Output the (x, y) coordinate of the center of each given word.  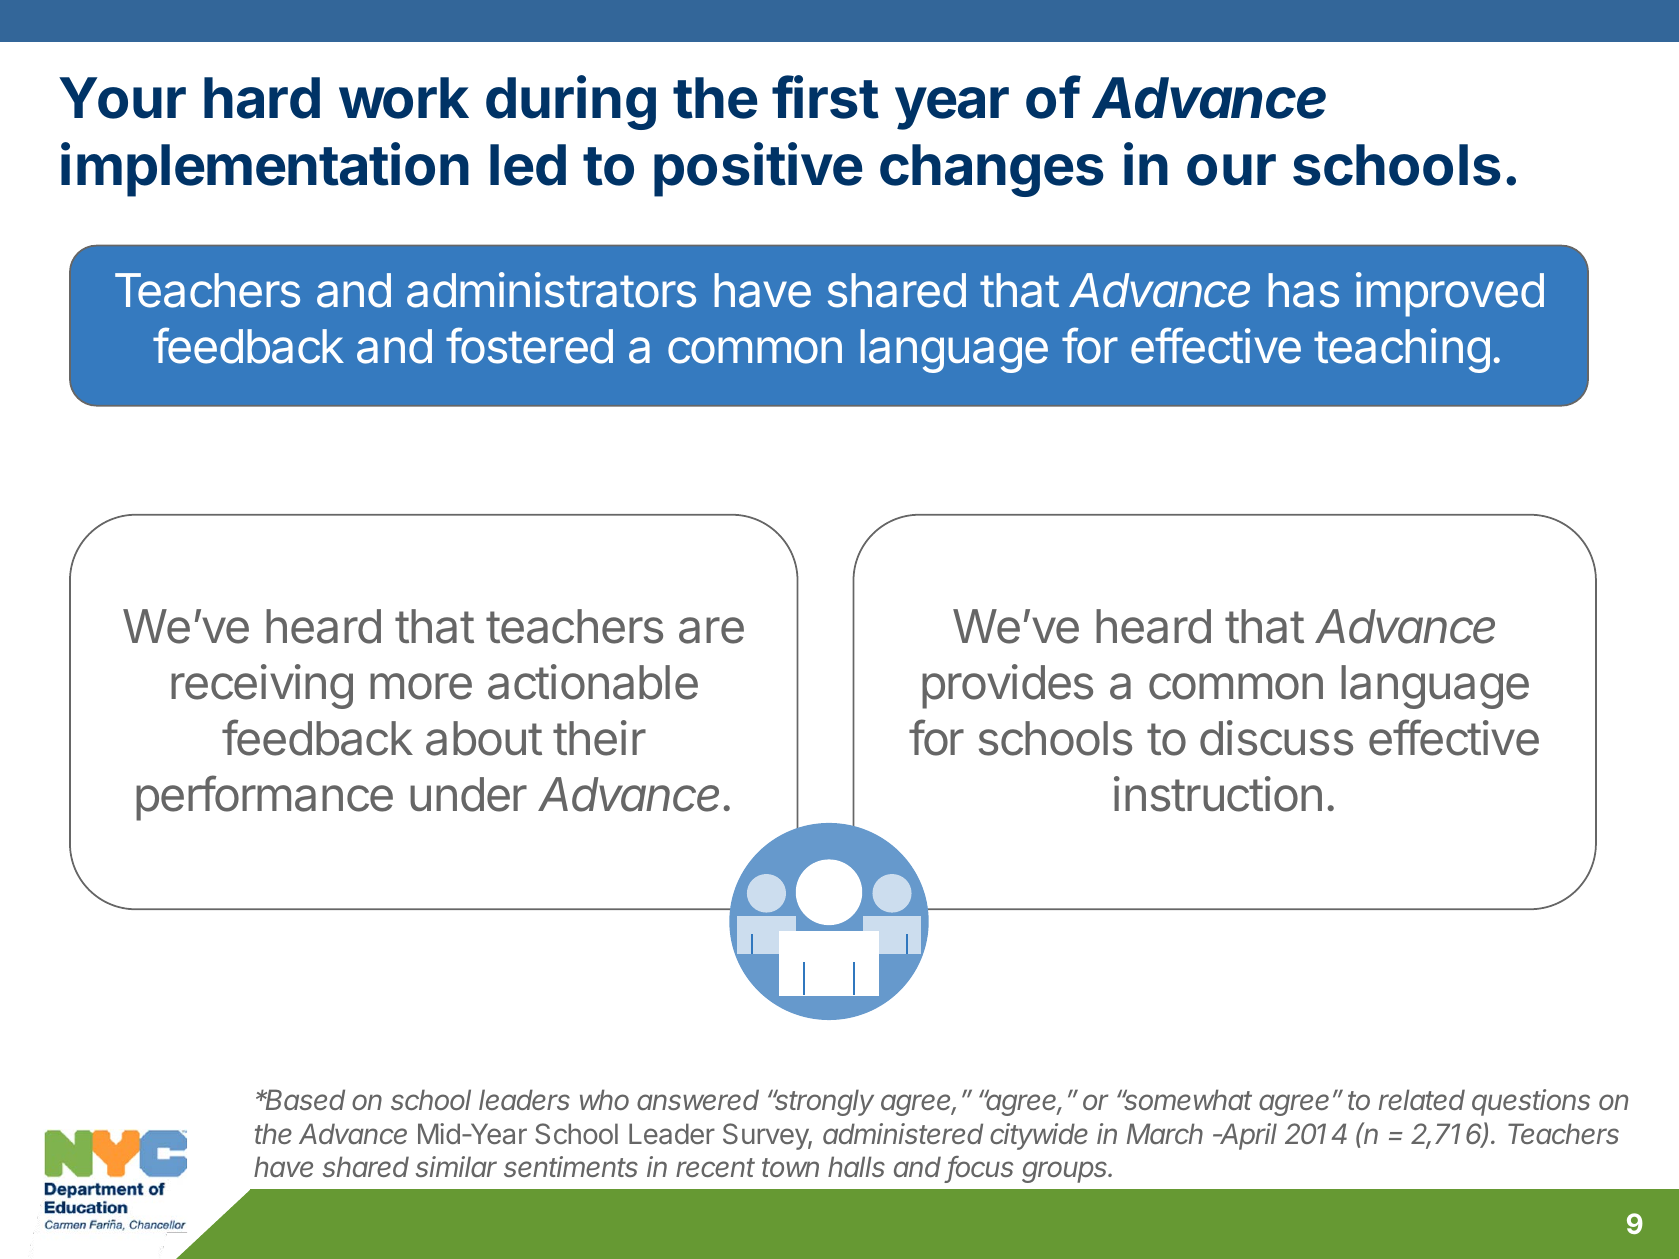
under (468, 794)
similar (456, 1166)
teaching (1402, 350)
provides (1007, 686)
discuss (1276, 738)
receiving (262, 686)
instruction (1218, 794)
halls (856, 1166)
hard (262, 98)
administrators (551, 290)
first (825, 97)
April (1247, 1136)
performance (264, 798)
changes (992, 170)
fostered (529, 345)
